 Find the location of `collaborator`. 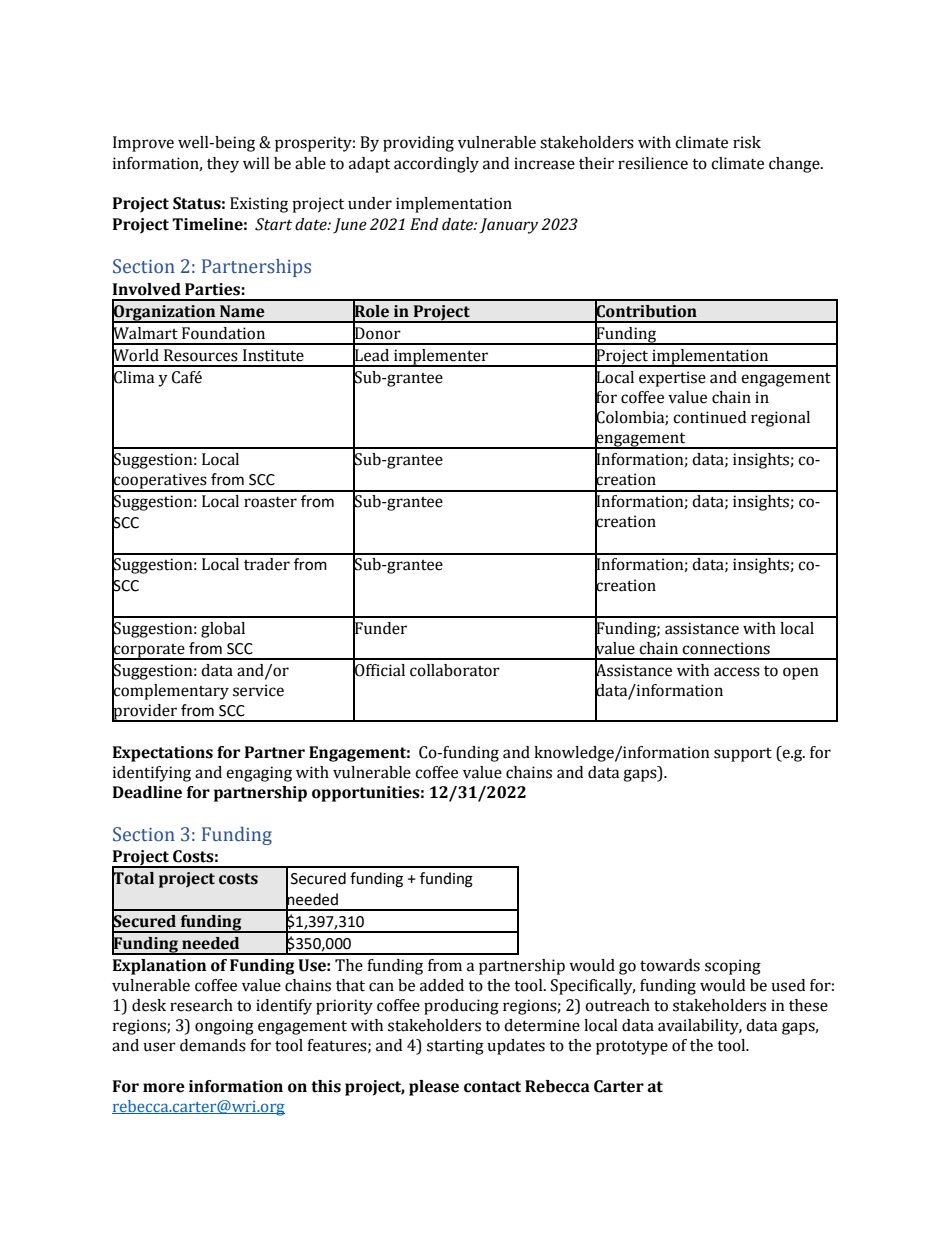

collaborator is located at coordinates (455, 670).
